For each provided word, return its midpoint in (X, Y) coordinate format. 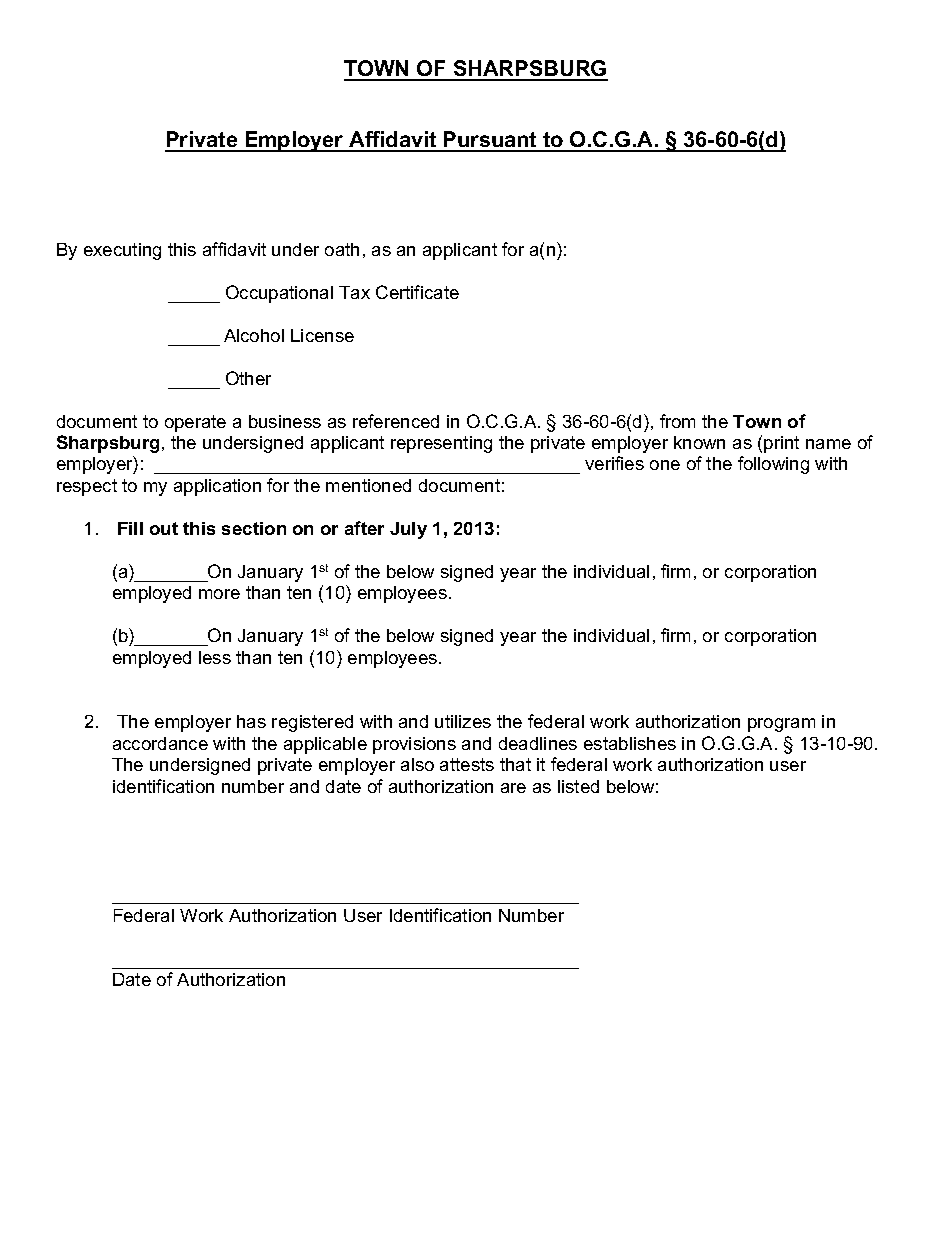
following (773, 465)
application (217, 487)
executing (122, 251)
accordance (160, 743)
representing (441, 444)
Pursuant (490, 141)
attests (467, 764)
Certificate (417, 292)
